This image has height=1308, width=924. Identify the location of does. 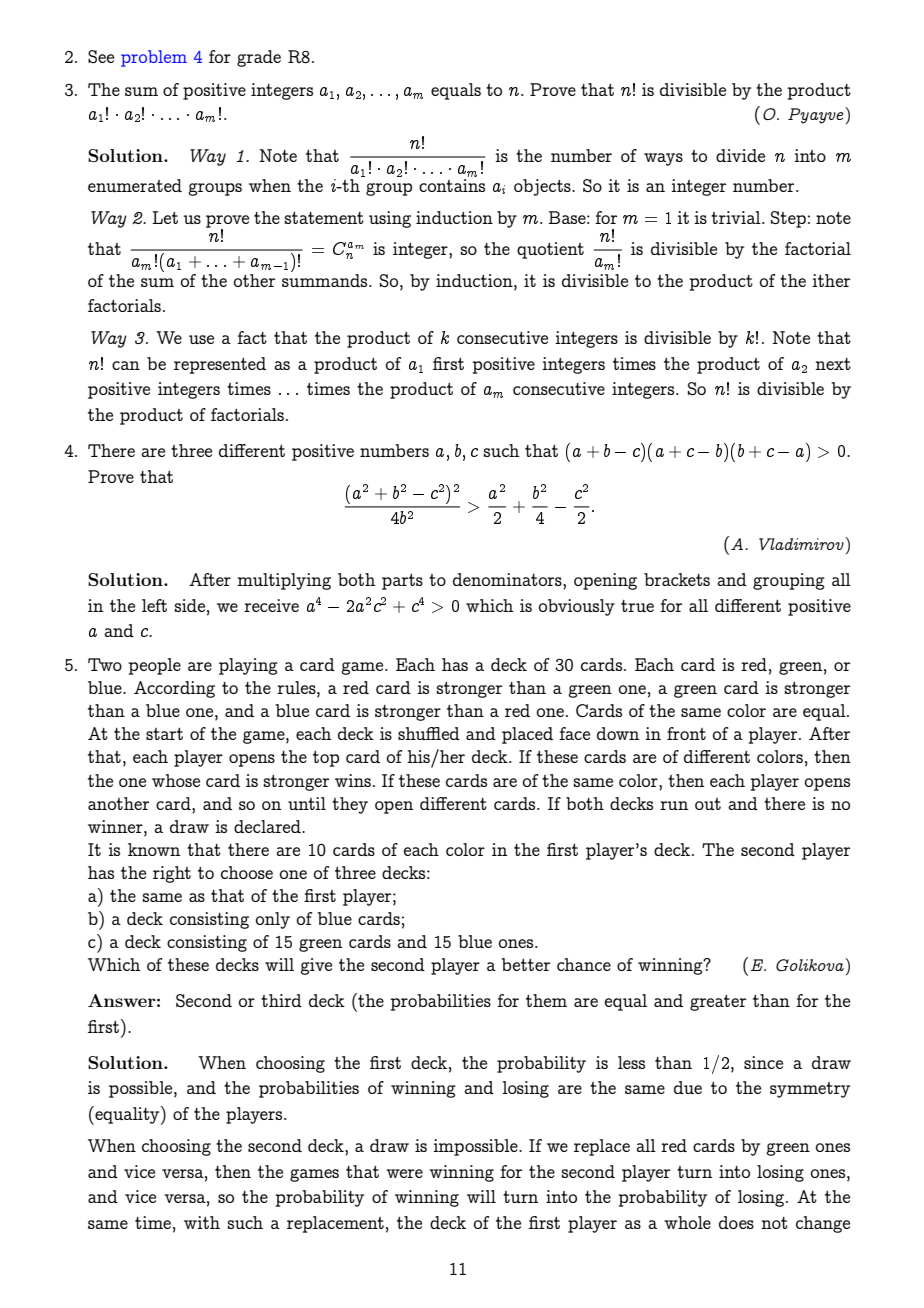
(736, 1222).
